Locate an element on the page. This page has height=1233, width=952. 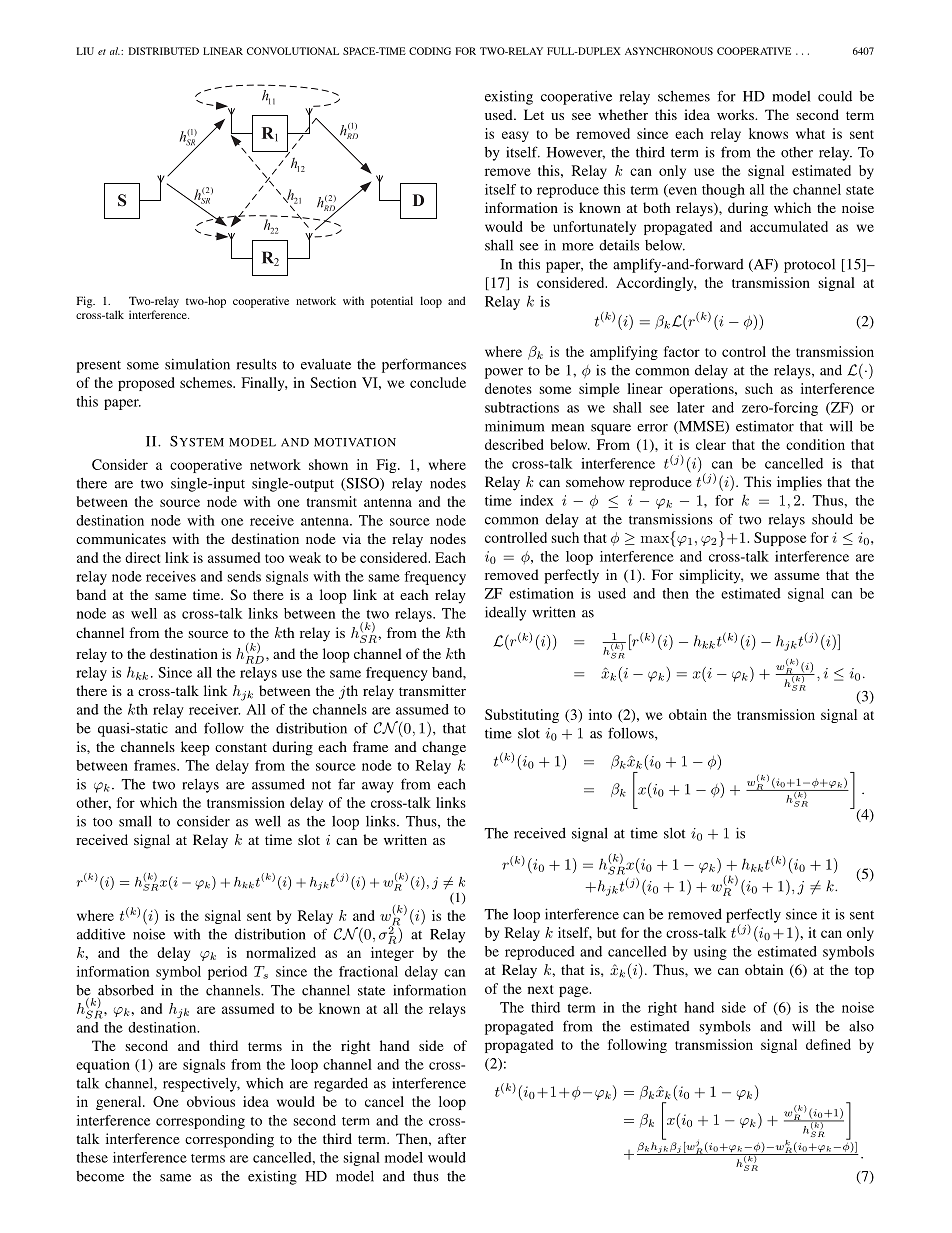
Suppose is located at coordinates (780, 539).
